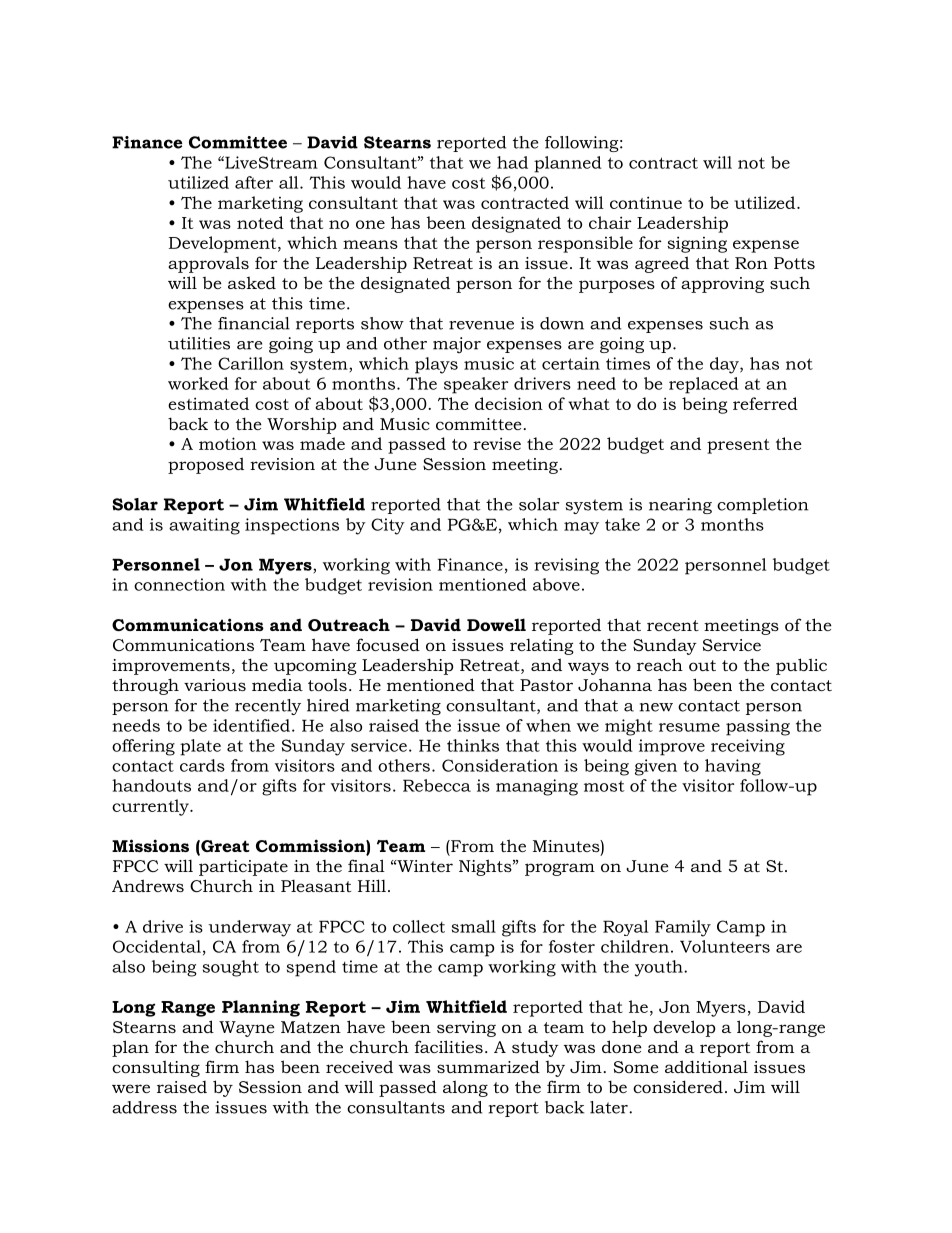 Image resolution: width=952 pixels, height=1233 pixels. What do you see at coordinates (215, 685) in the screenshot?
I see `various` at bounding box center [215, 685].
